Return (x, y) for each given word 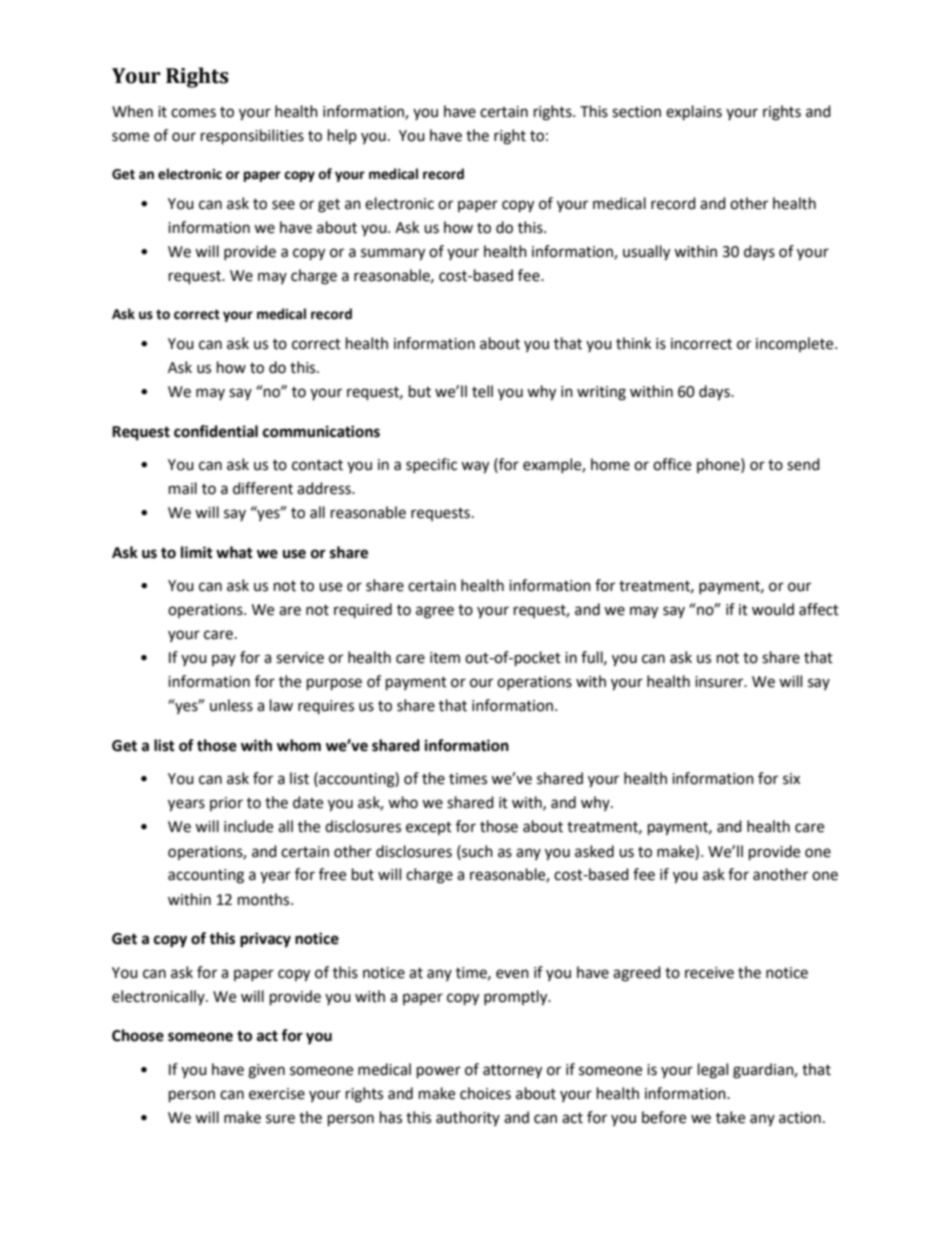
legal (713, 1071)
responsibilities (252, 137)
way (475, 467)
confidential (216, 431)
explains (694, 113)
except (429, 828)
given (266, 1071)
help (342, 136)
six (791, 779)
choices (485, 1093)
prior (226, 804)
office (672, 464)
